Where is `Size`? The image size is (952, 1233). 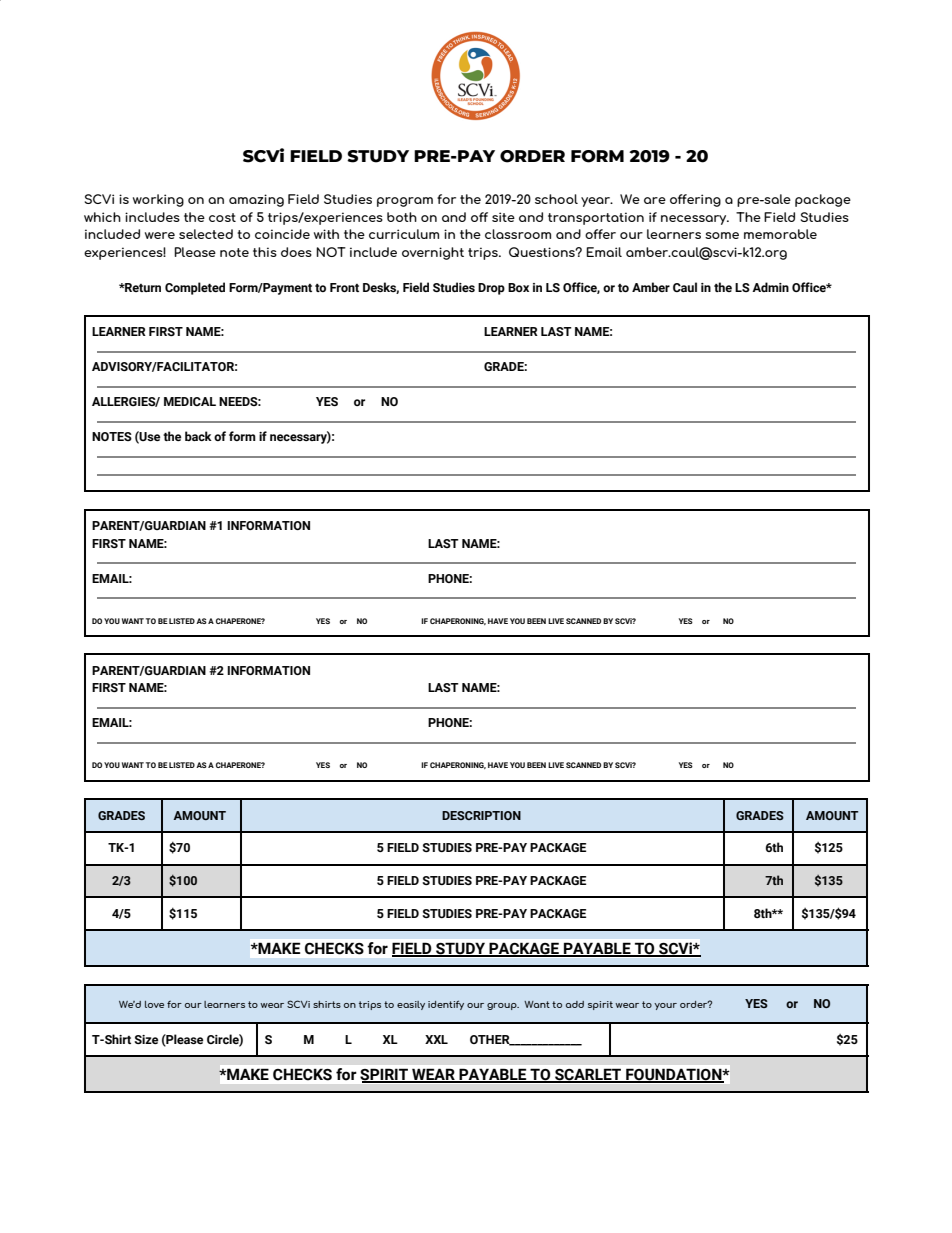 Size is located at coordinates (146, 1039).
